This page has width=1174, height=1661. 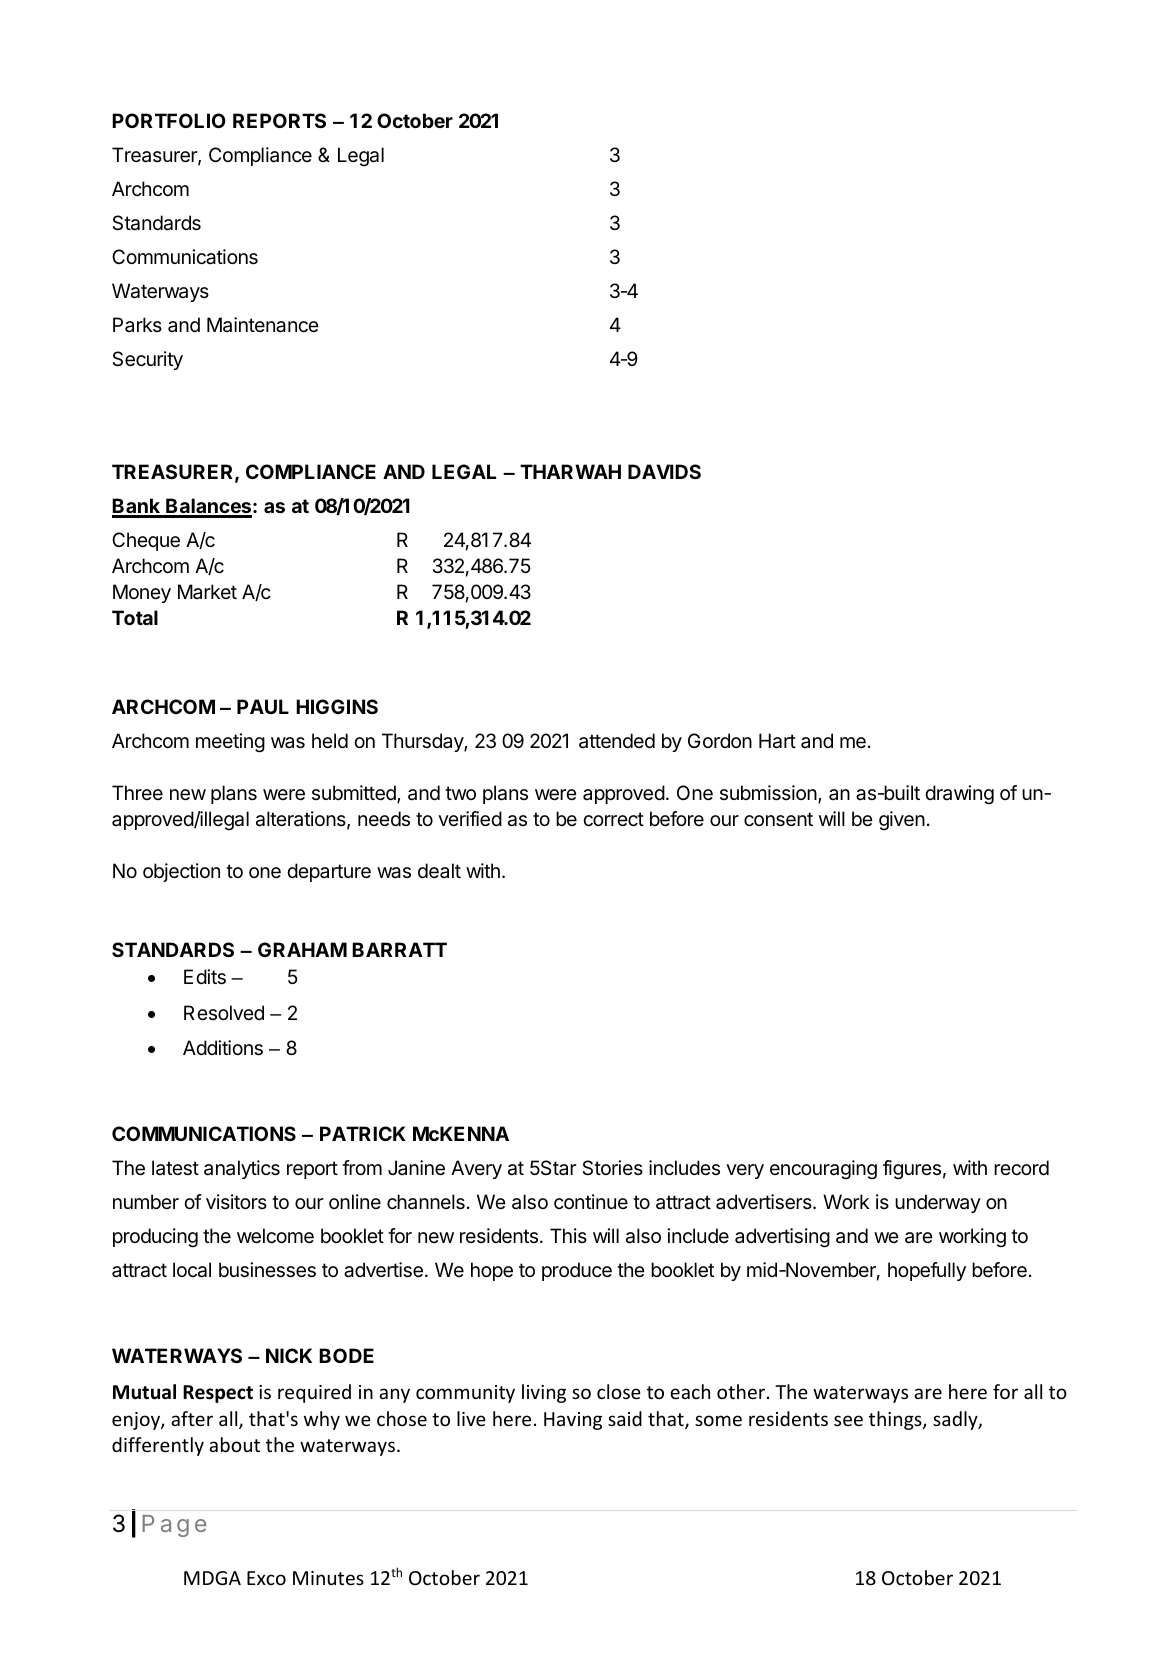 I want to click on Maintenance, so click(x=263, y=325).
